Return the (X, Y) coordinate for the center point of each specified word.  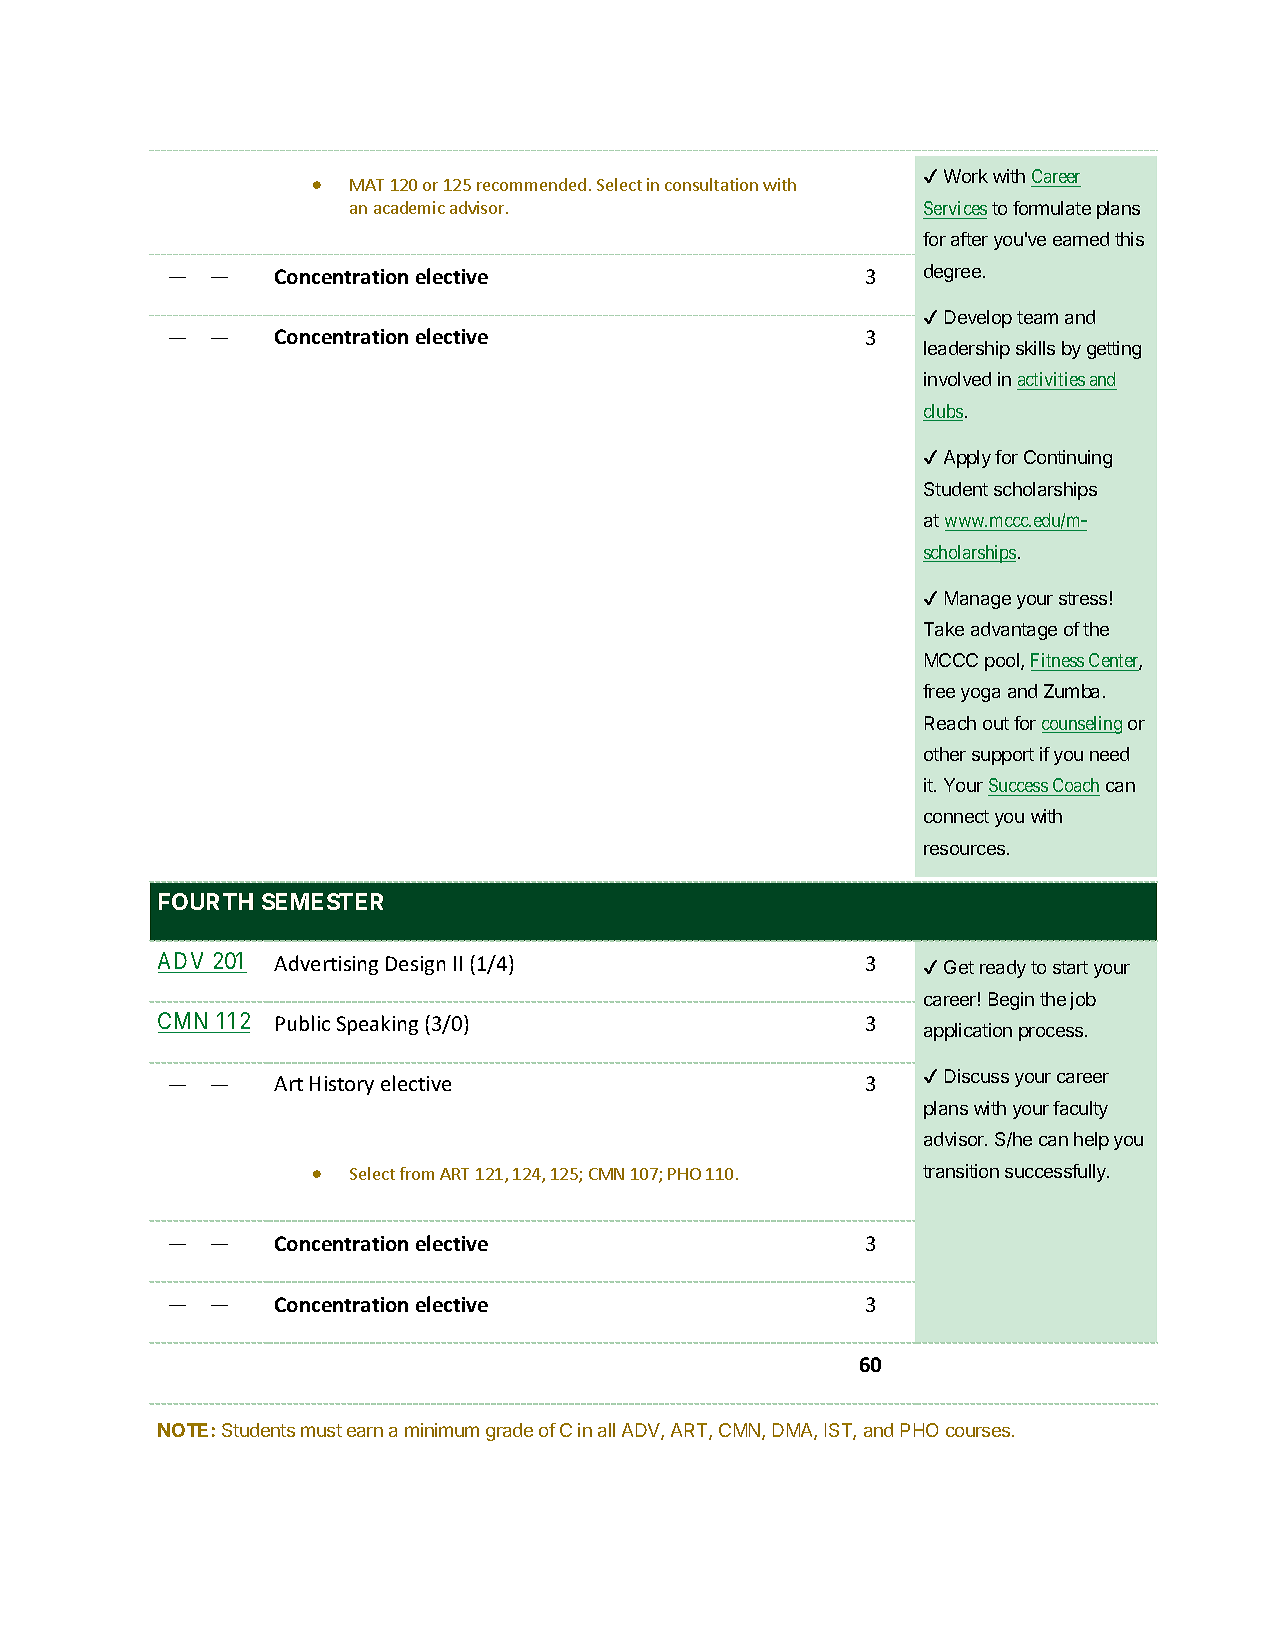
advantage (1014, 631)
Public (303, 1023)
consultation (711, 184)
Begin (1011, 1001)
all (606, 1430)
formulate (1052, 208)
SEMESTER (322, 901)
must (321, 1430)
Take (944, 629)
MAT (367, 185)
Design (415, 965)
